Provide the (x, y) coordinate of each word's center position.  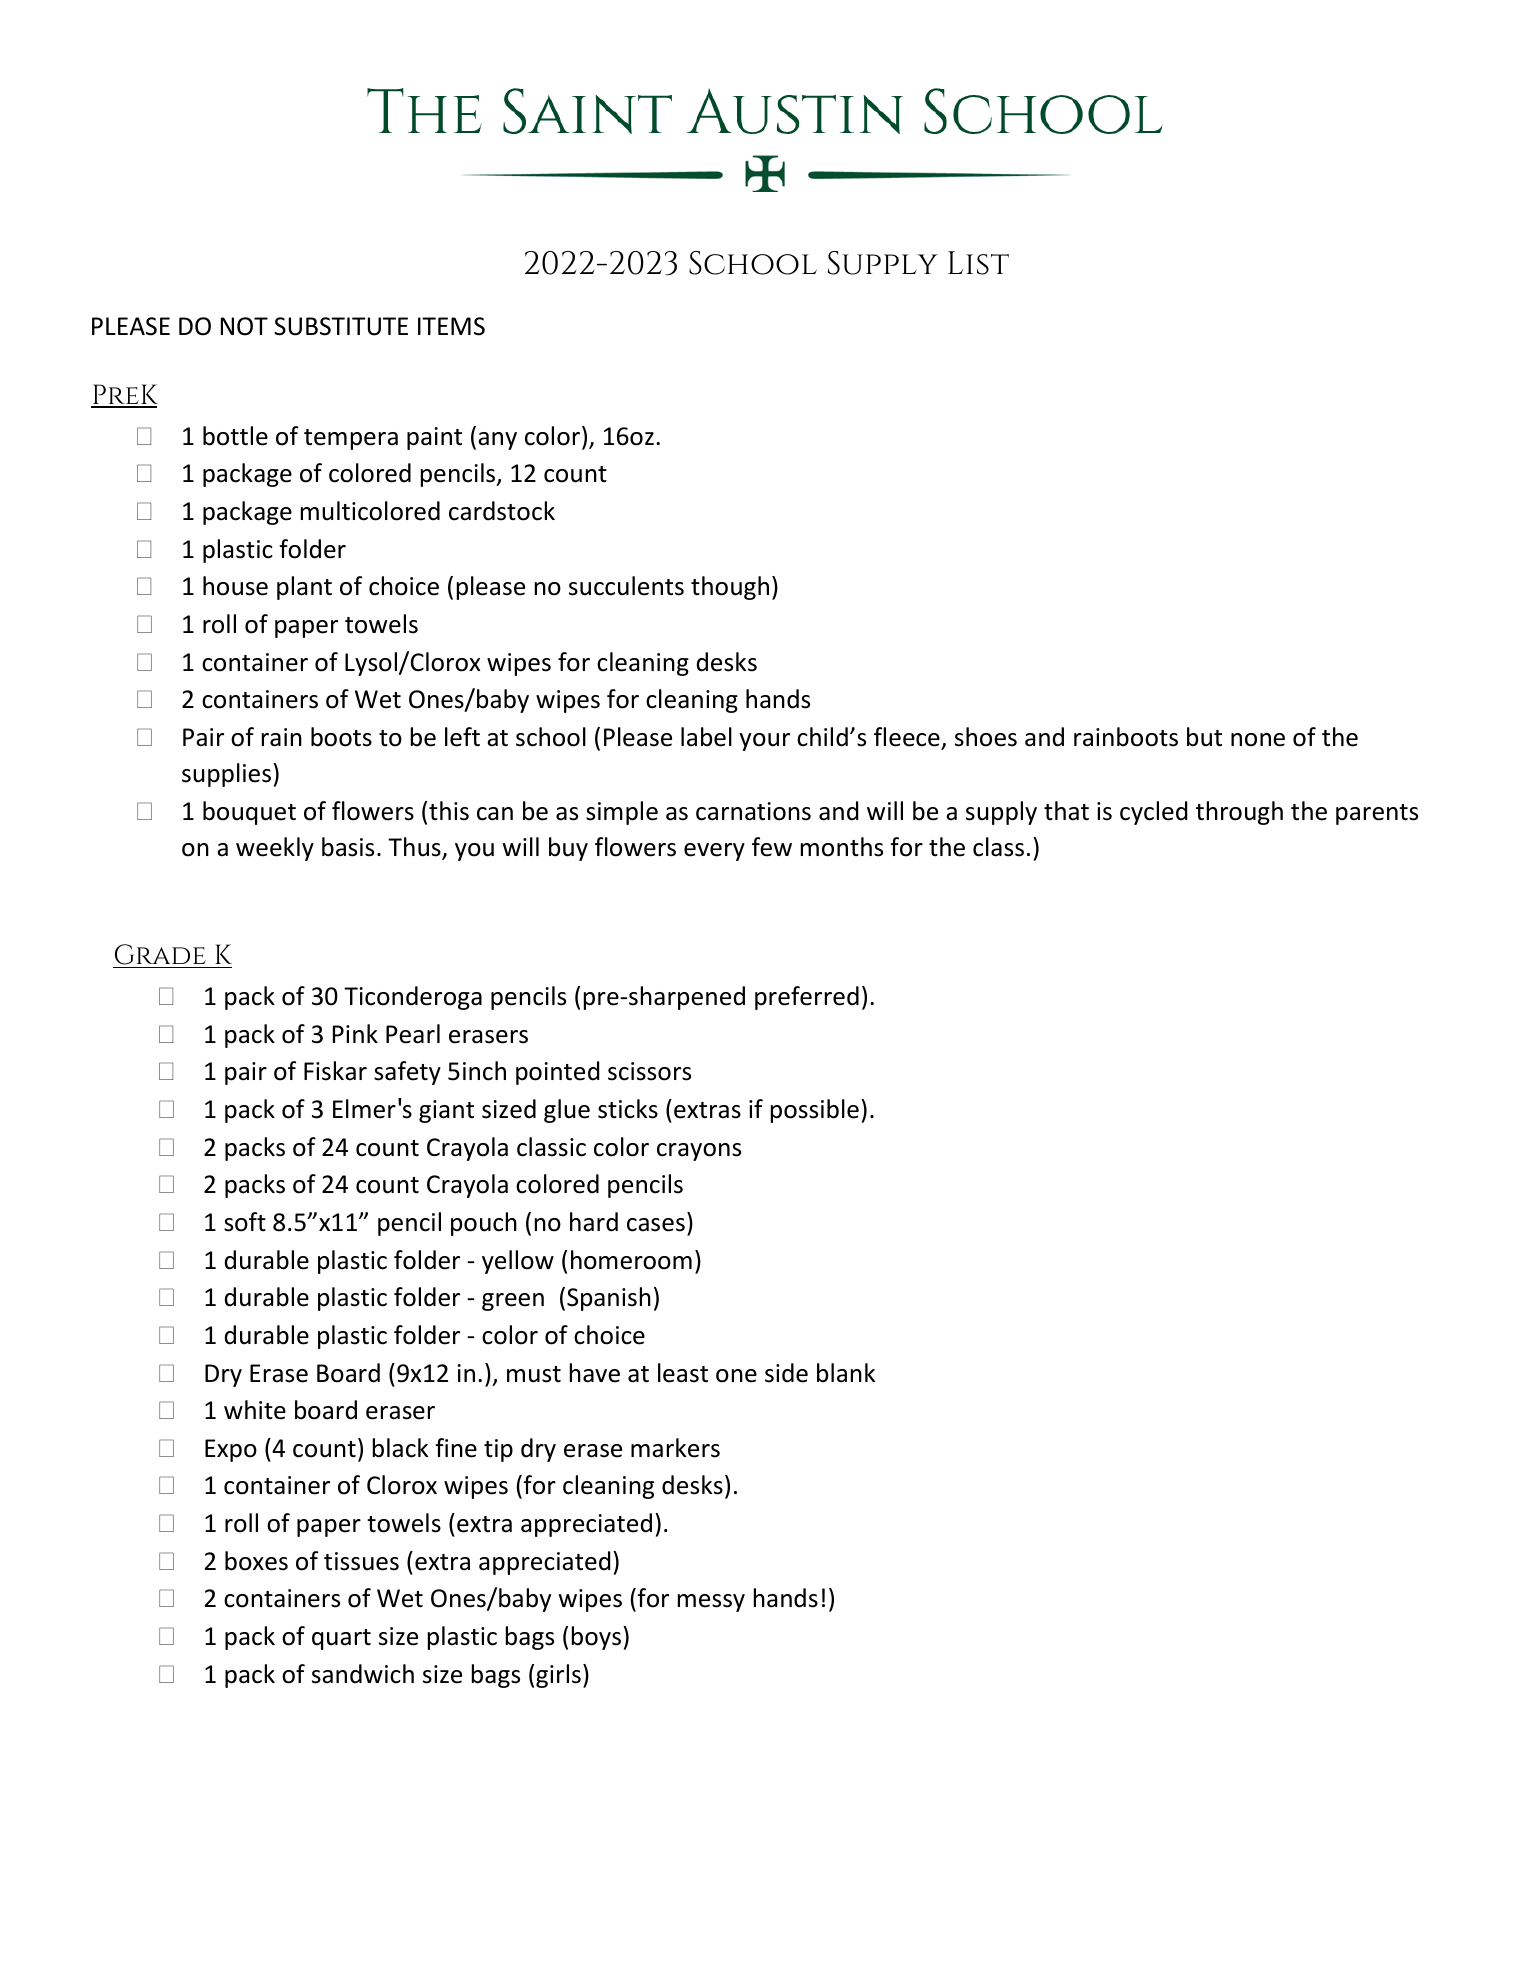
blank (846, 1373)
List (978, 263)
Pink (355, 1033)
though (730, 588)
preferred (807, 998)
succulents (626, 586)
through (1239, 813)
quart (341, 1639)
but (1204, 737)
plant (304, 588)
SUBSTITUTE (341, 326)
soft (245, 1222)
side (786, 1373)
